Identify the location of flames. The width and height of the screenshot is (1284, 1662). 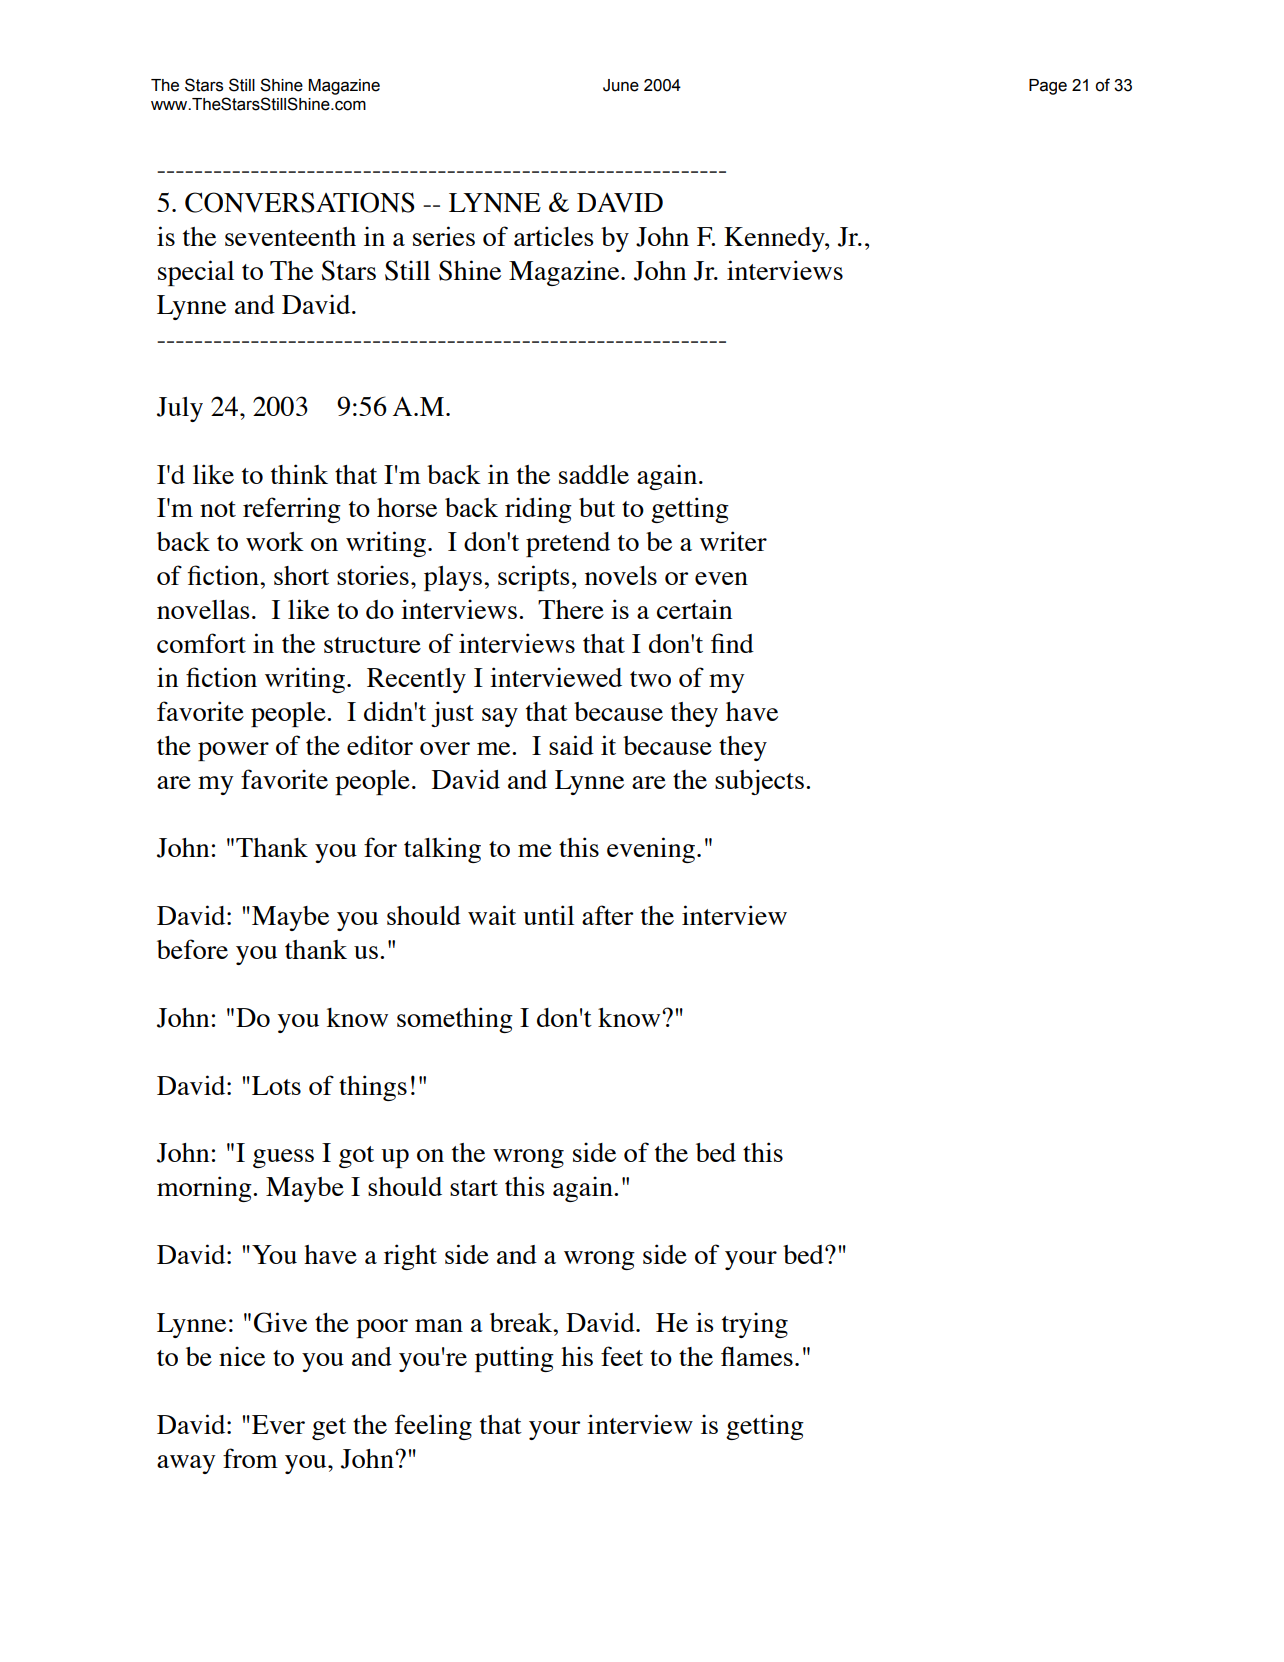
(757, 1356).
